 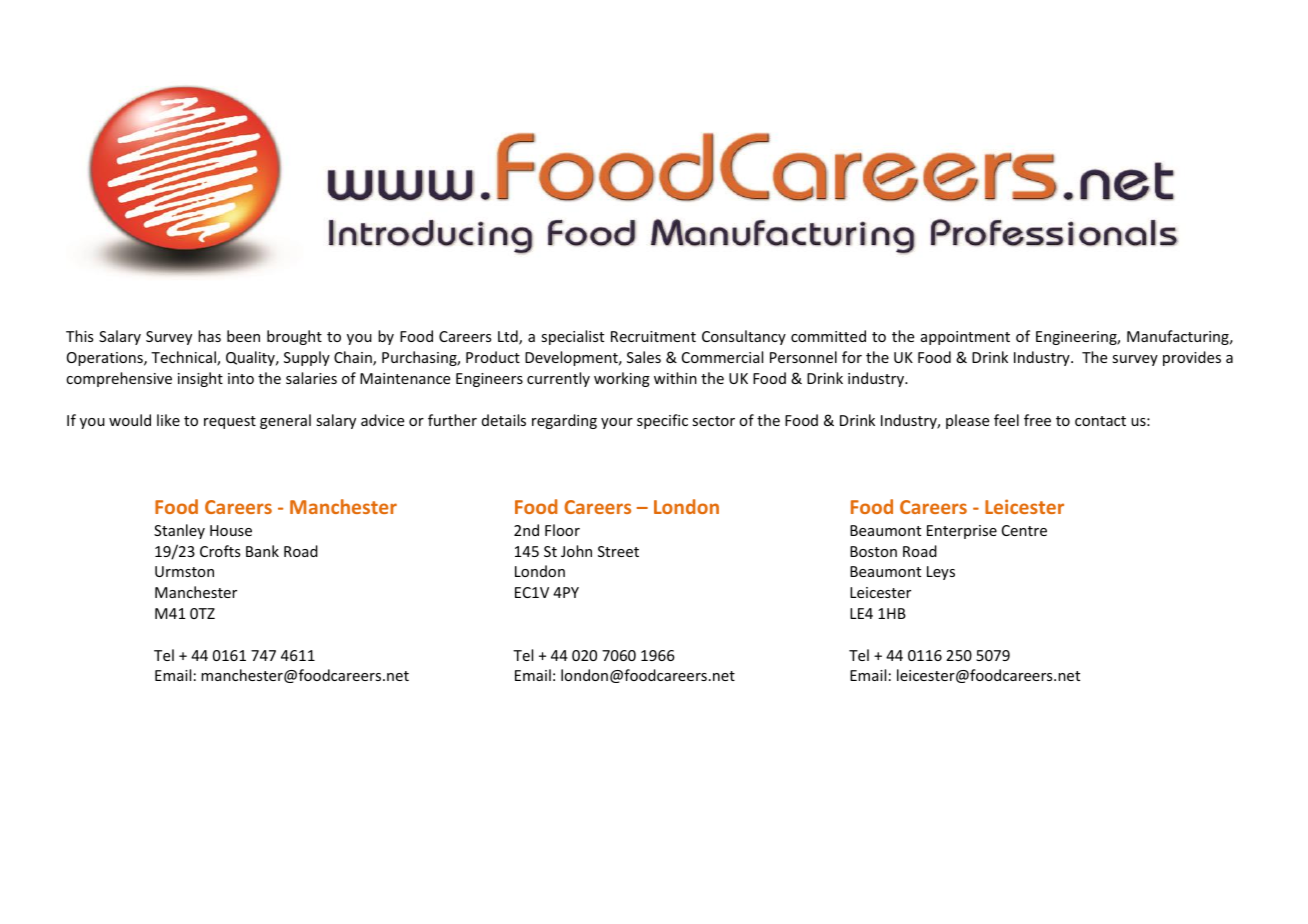 What do you see at coordinates (653, 336) in the document?
I see `Recruitment` at bounding box center [653, 336].
